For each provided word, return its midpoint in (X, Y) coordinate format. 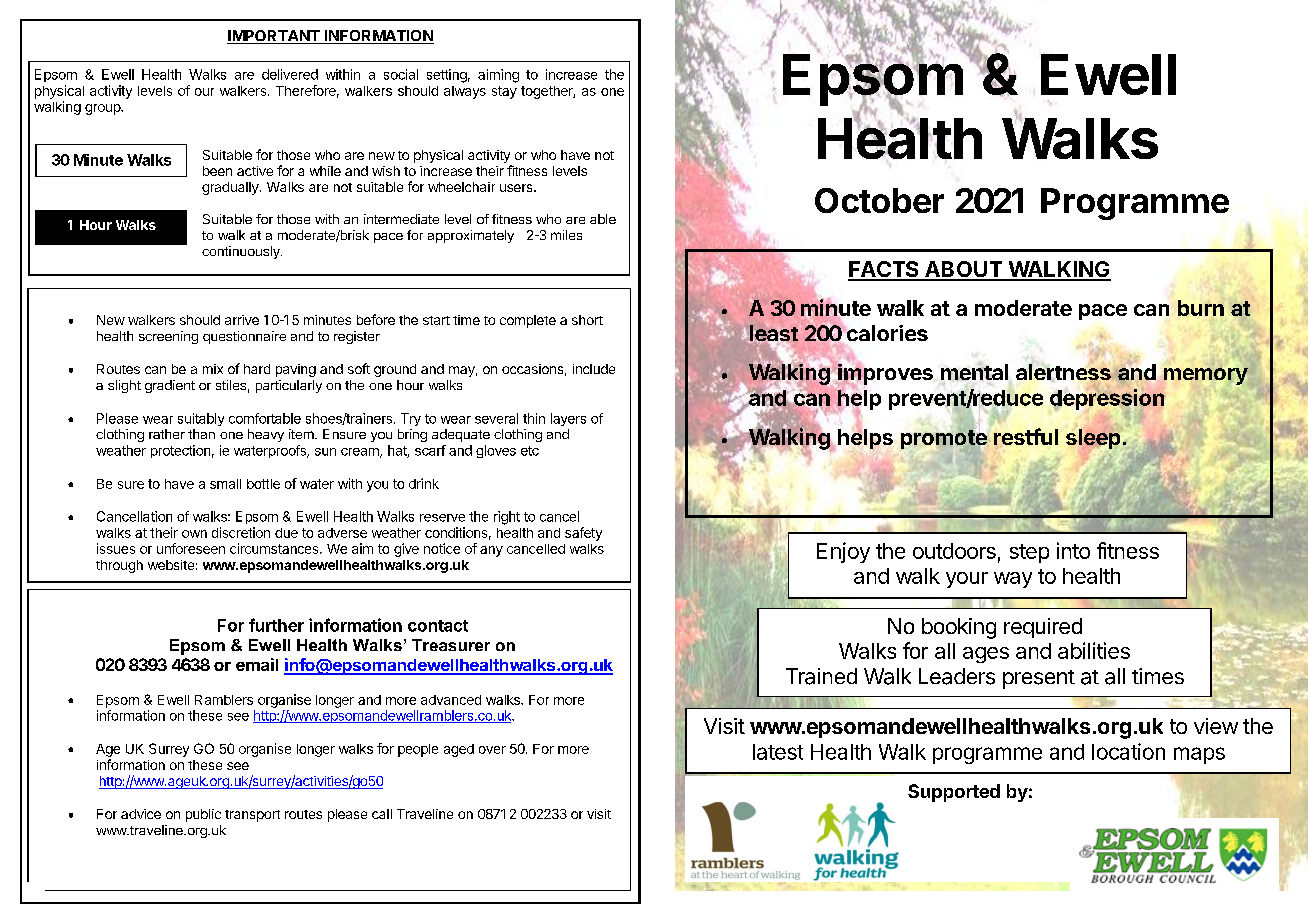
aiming (498, 76)
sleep (1093, 439)
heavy (266, 435)
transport (252, 816)
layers (568, 419)
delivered (290, 74)
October (879, 200)
